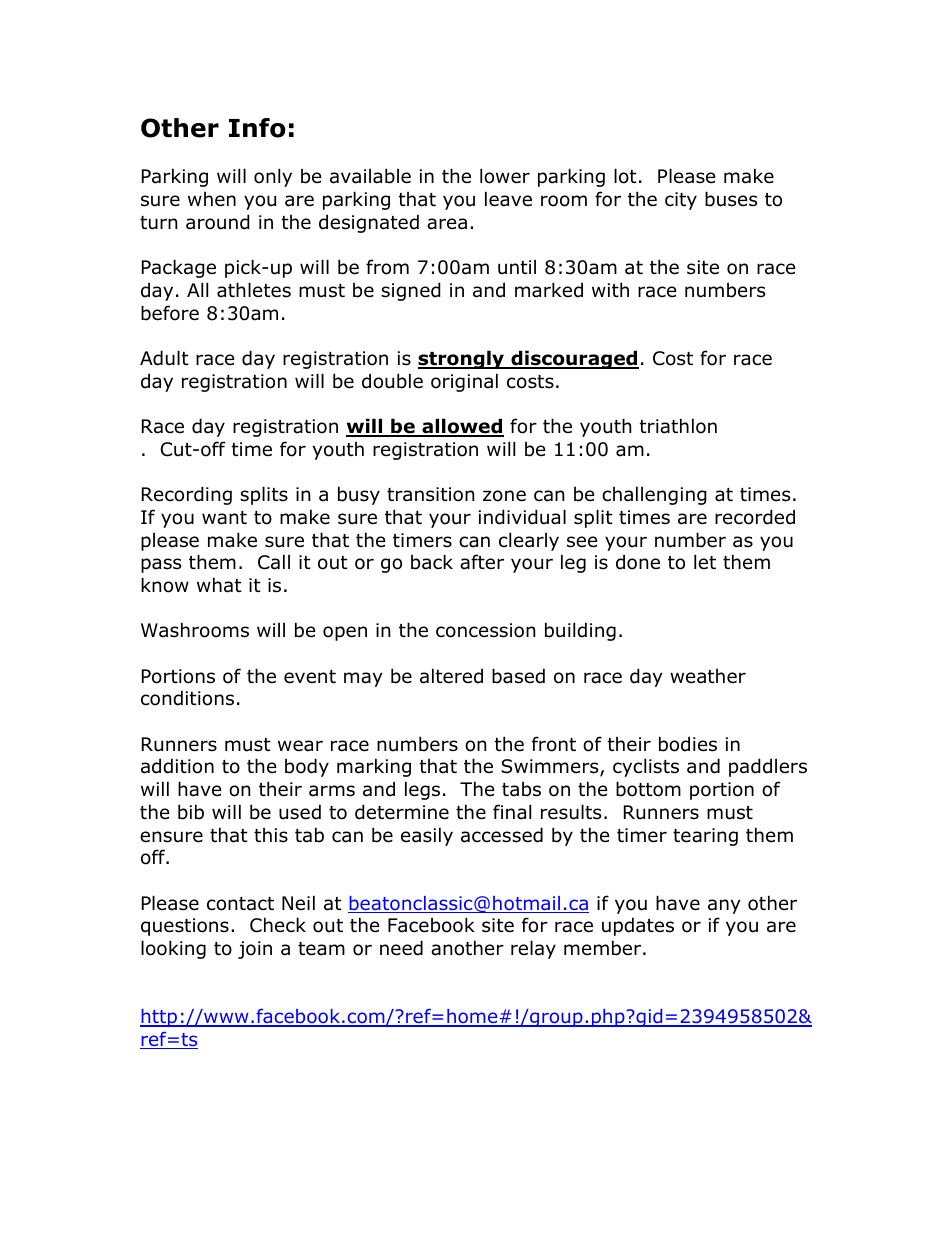 This page has height=1233, width=952. What do you see at coordinates (610, 289) in the page?
I see `with` at bounding box center [610, 289].
